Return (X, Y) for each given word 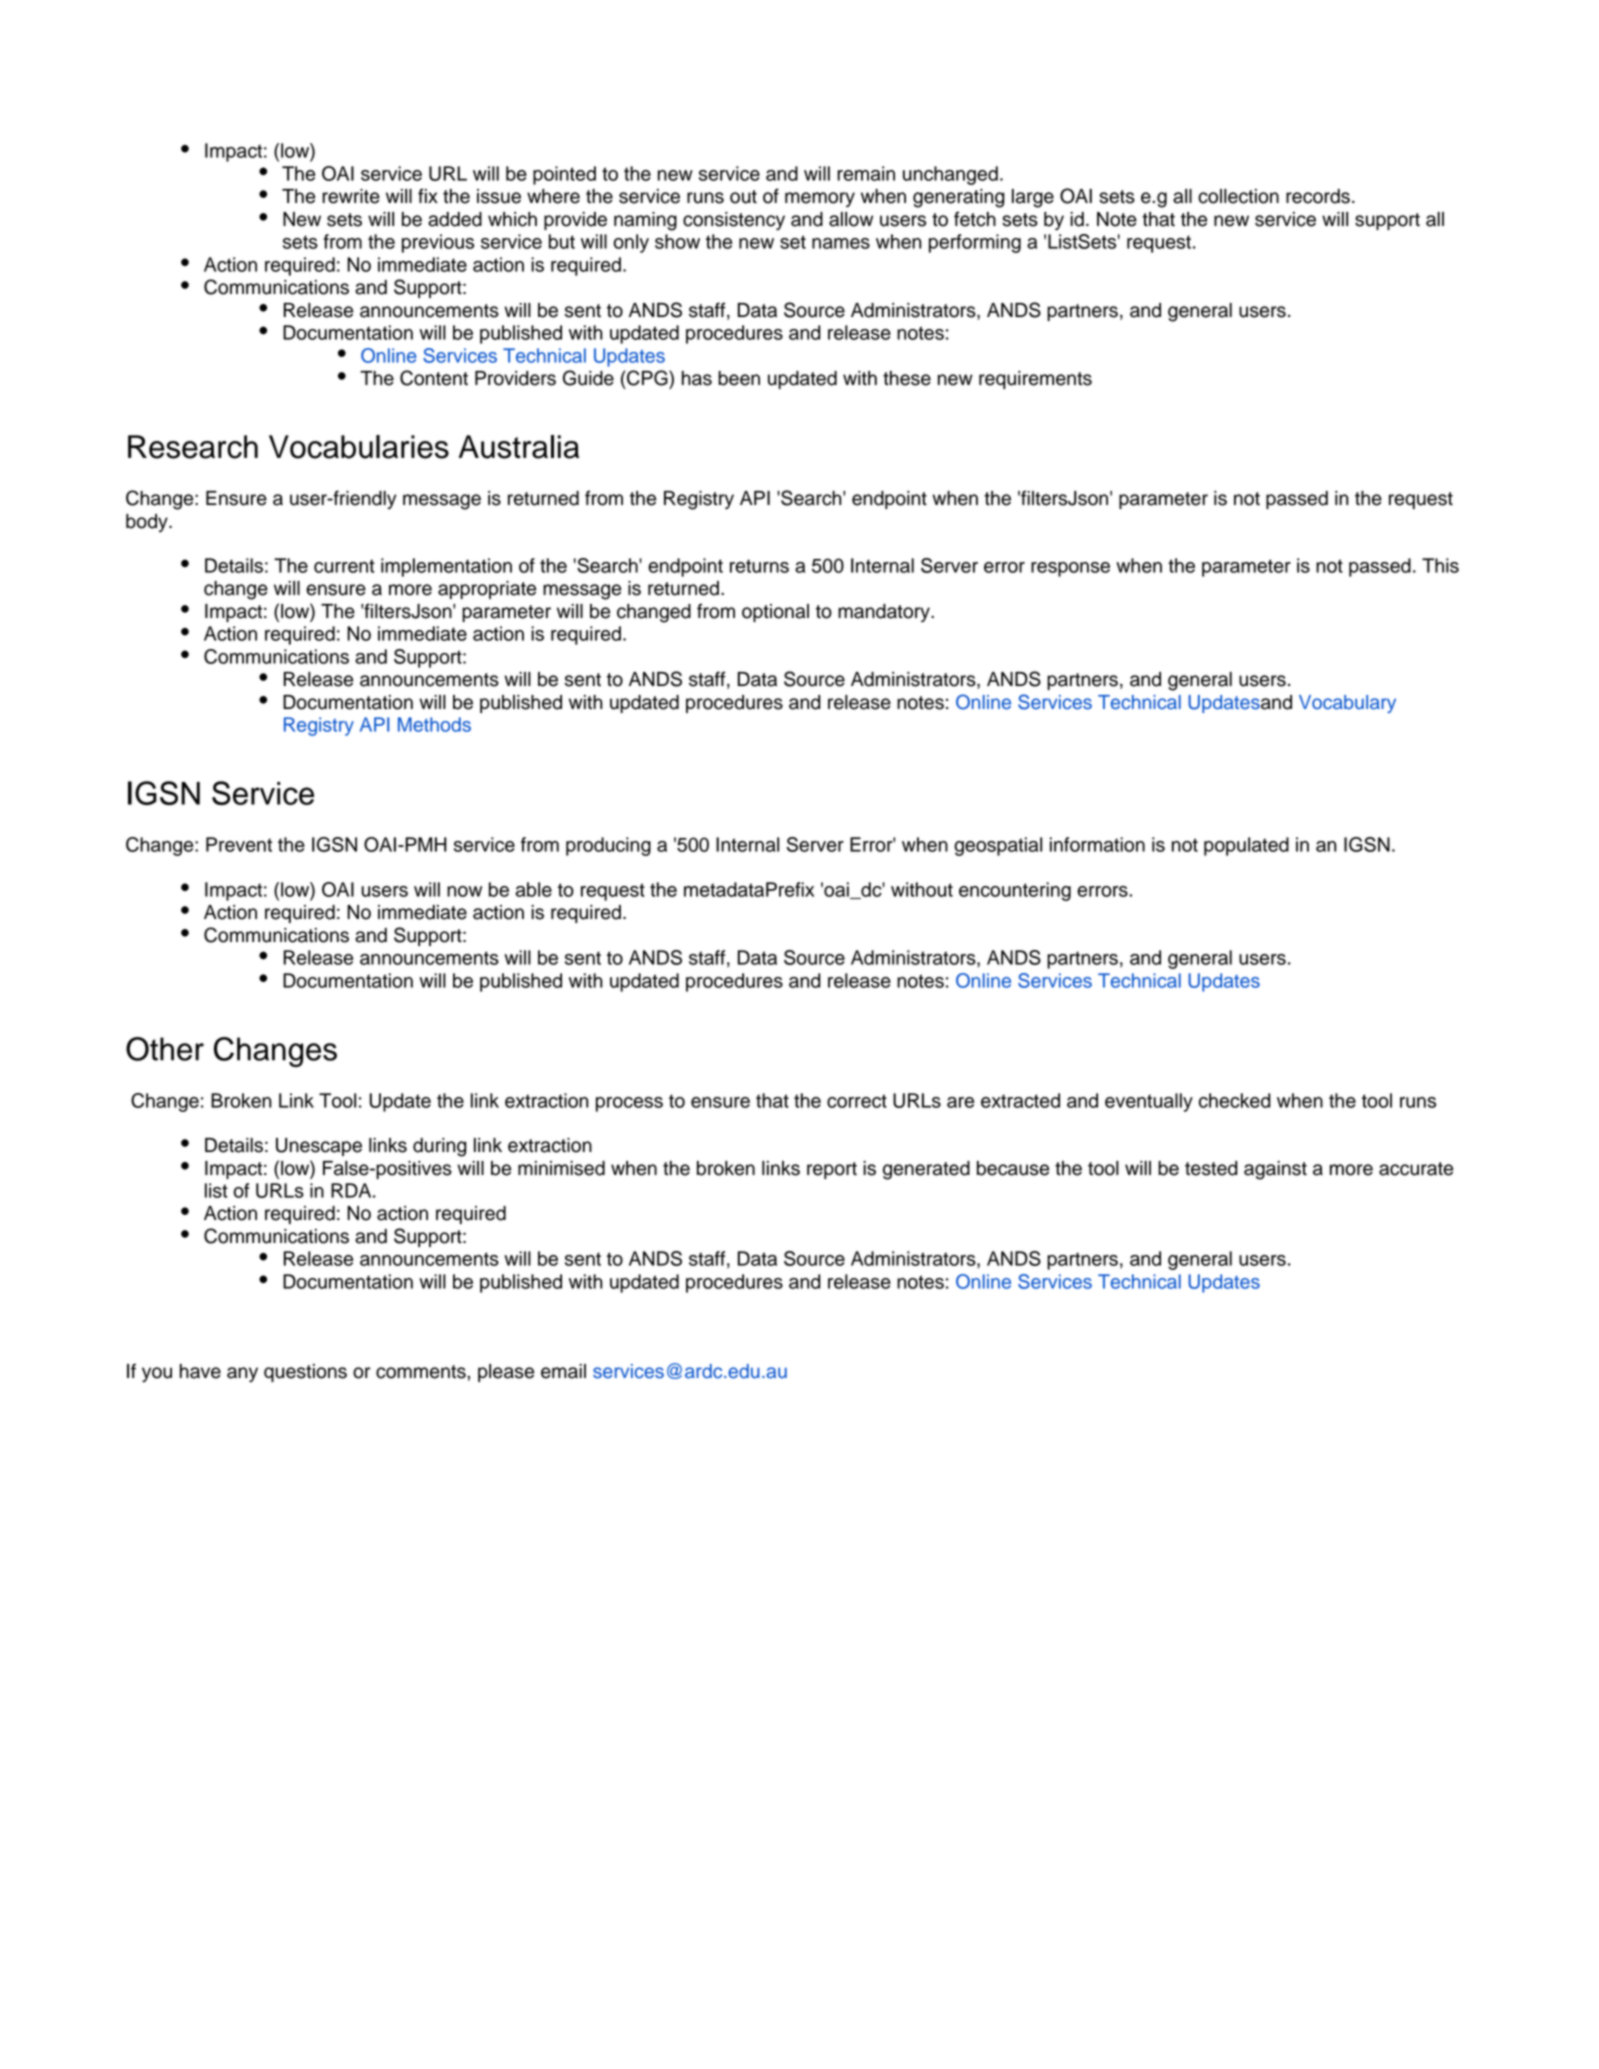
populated (1246, 846)
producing (608, 846)
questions (305, 1373)
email (563, 1371)
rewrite (351, 196)
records (1318, 196)
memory (820, 199)
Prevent (239, 844)
